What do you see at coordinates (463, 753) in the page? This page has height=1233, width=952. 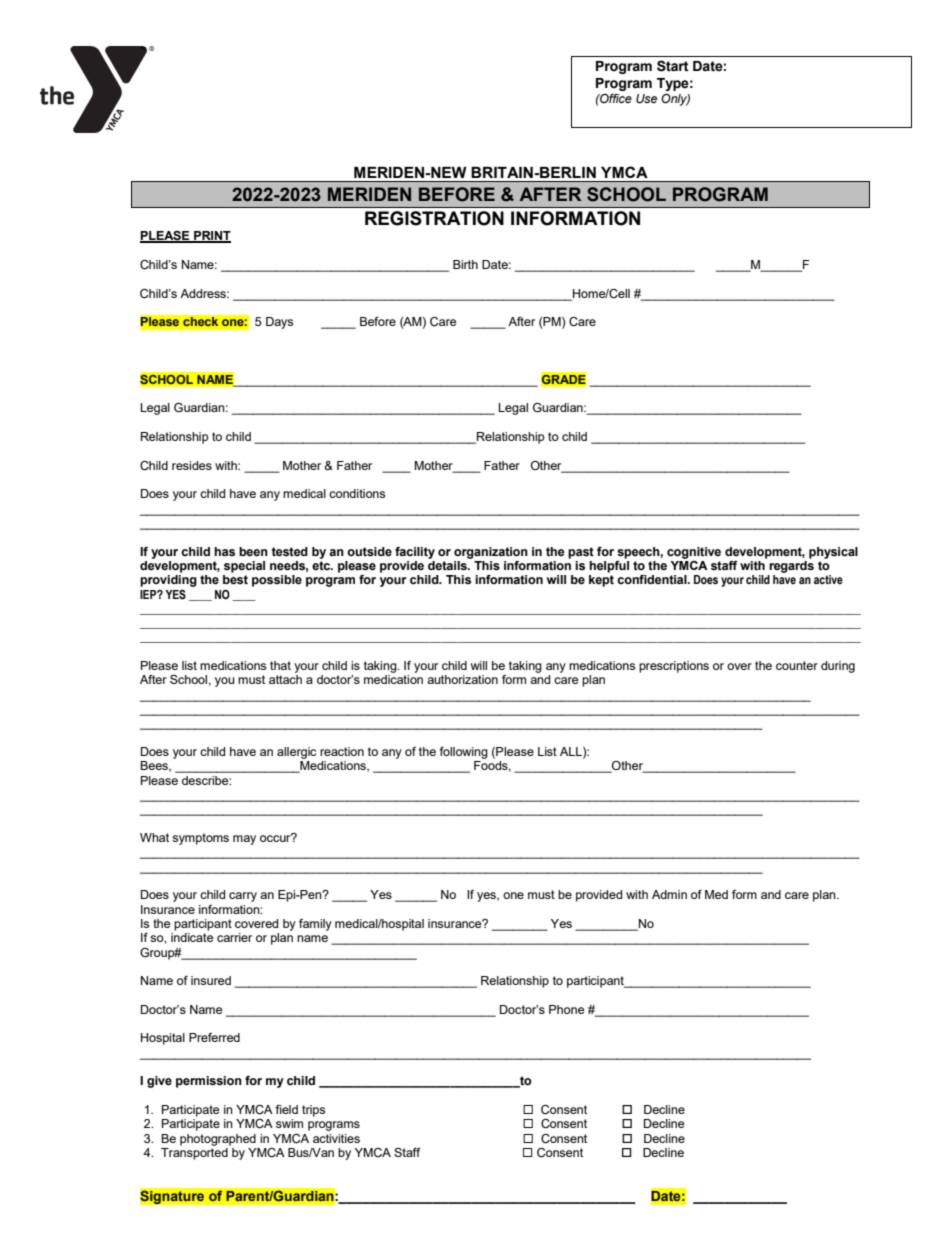 I see `following` at bounding box center [463, 753].
